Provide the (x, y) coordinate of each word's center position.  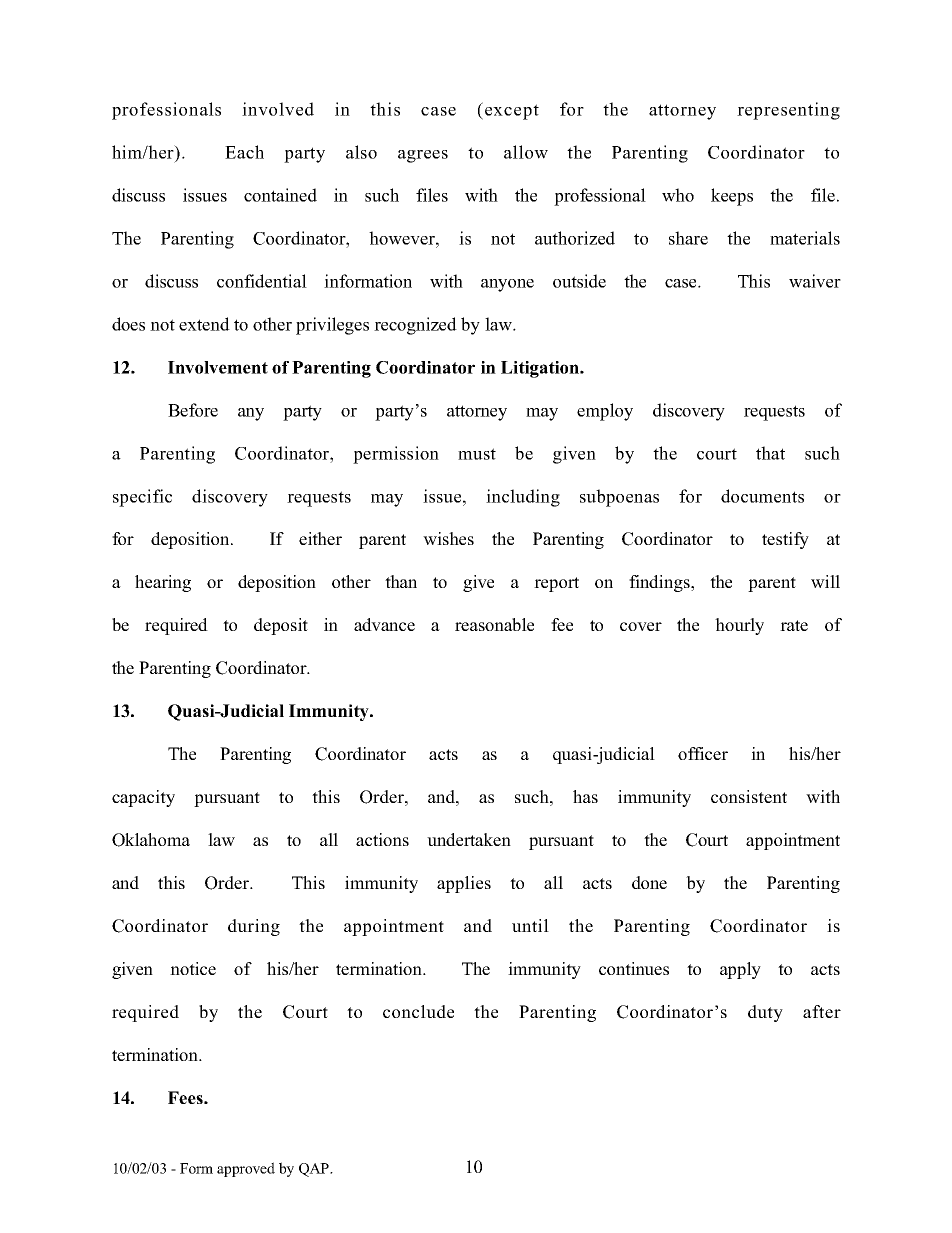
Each (244, 152)
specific (142, 498)
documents (762, 496)
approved (246, 1169)
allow (526, 152)
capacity (143, 798)
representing (788, 111)
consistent (749, 796)
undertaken (469, 839)
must (477, 454)
